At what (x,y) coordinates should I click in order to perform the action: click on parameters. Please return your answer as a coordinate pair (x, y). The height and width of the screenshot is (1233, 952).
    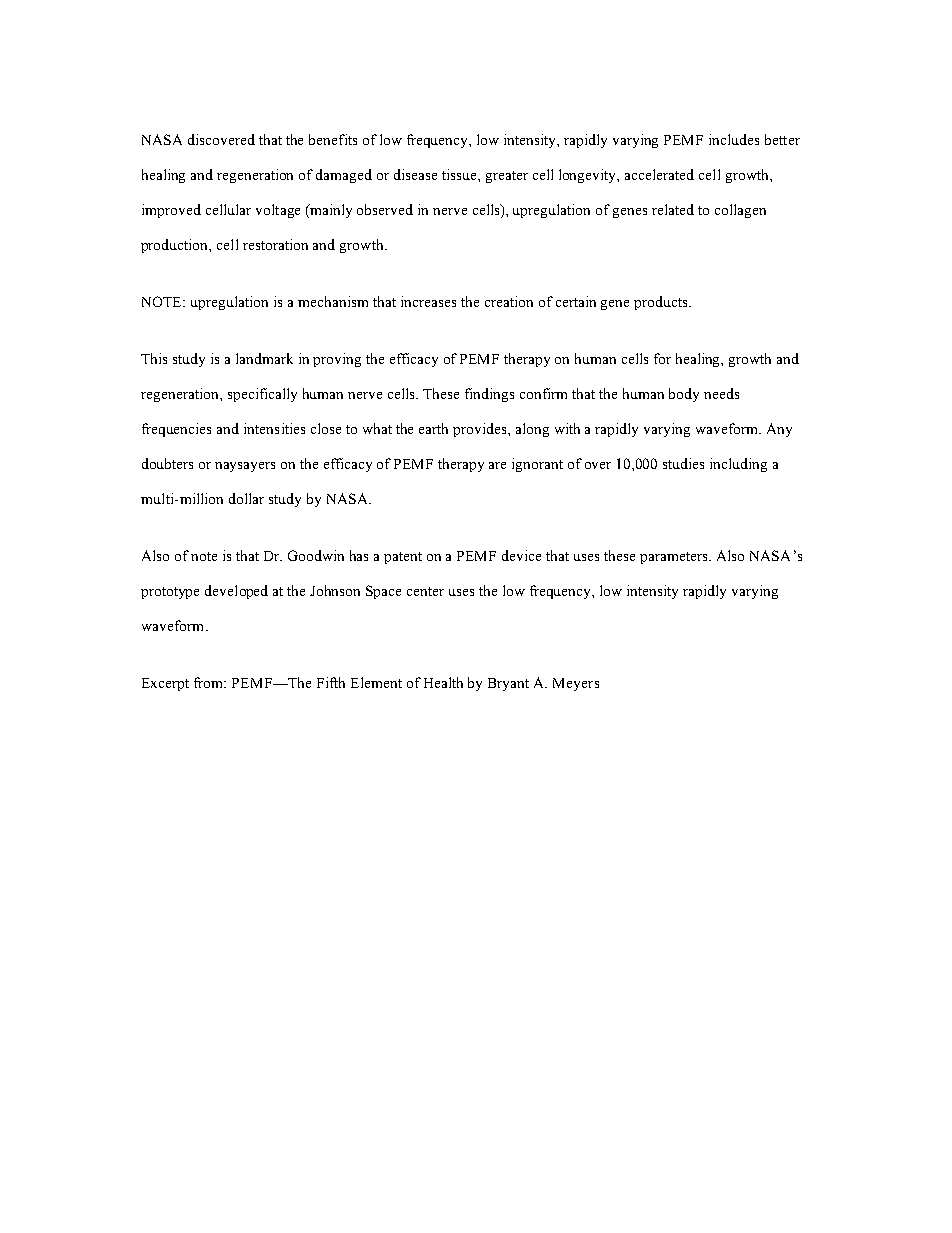
    Looking at the image, I should click on (675, 558).
